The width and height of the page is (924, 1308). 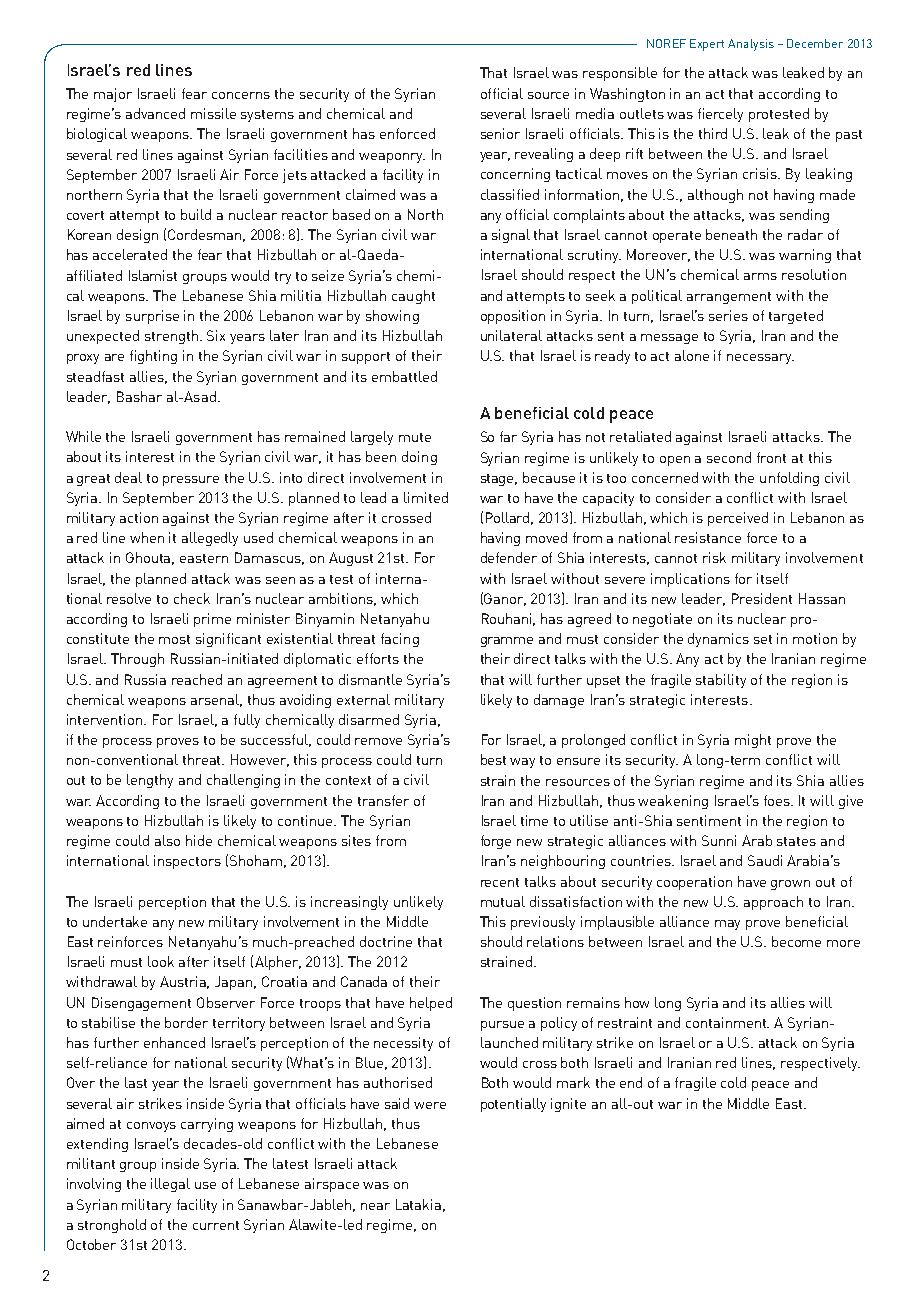 What do you see at coordinates (500, 133) in the page?
I see `senior` at bounding box center [500, 133].
